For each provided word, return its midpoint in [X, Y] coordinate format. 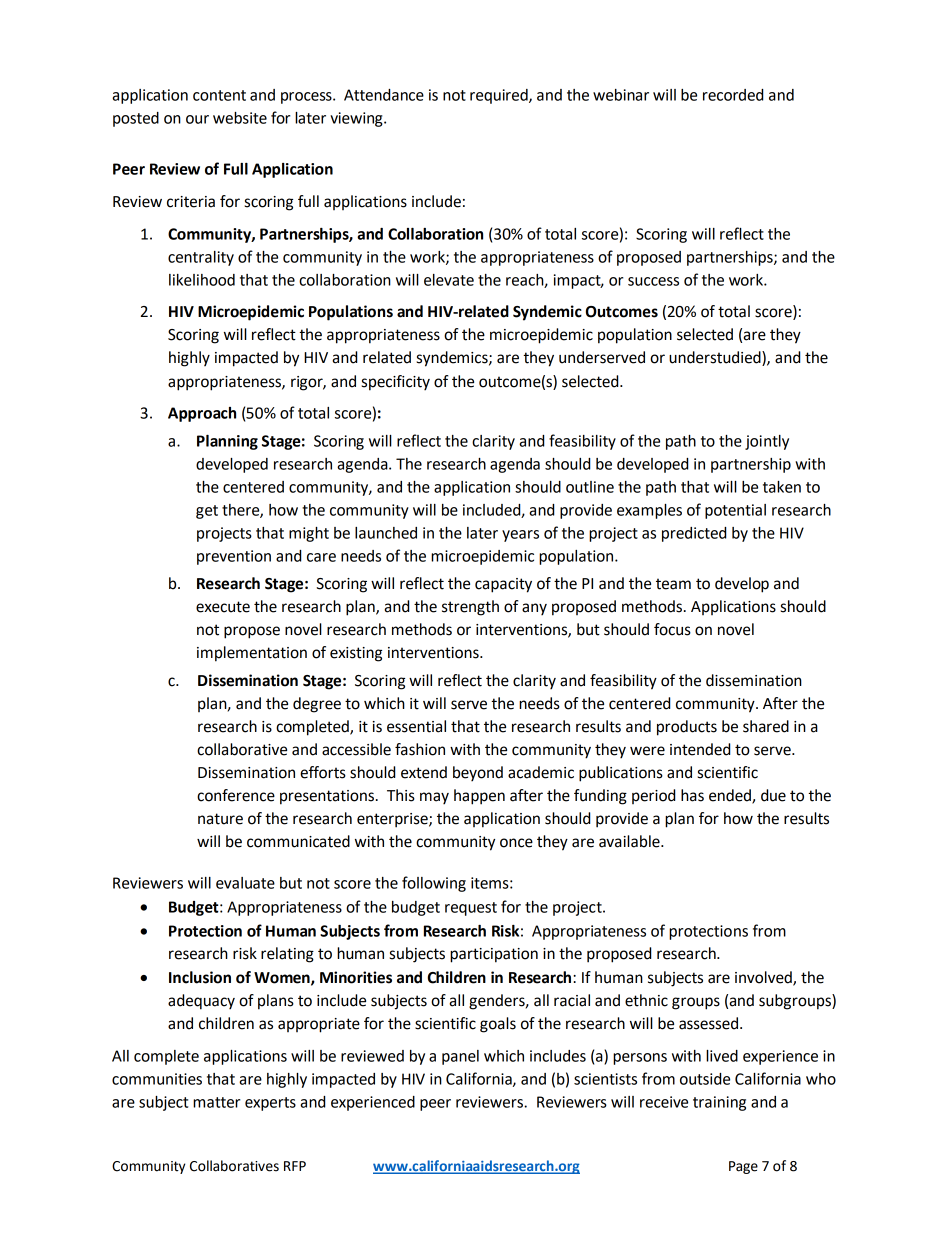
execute [223, 607]
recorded [733, 95]
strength [470, 608]
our [197, 119]
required [500, 96]
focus [672, 629]
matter [217, 1102]
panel [460, 1057]
